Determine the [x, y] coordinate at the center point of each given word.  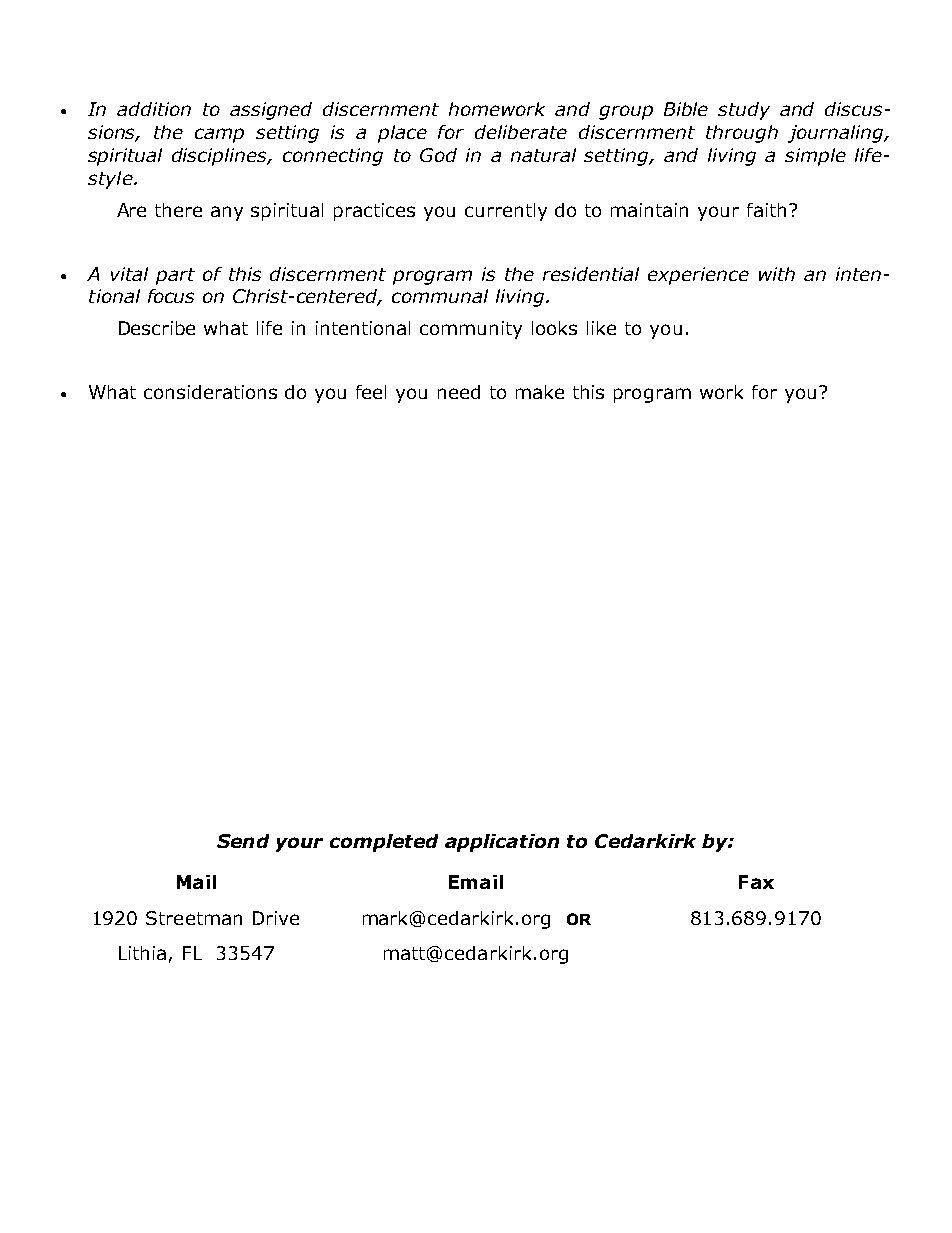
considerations [210, 392]
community [471, 330]
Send [243, 841]
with [777, 274]
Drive [276, 918]
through [742, 134]
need [459, 392]
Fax [756, 882]
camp [219, 135]
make [540, 392]
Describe [157, 328]
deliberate [521, 132]
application [502, 843]
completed [384, 843]
